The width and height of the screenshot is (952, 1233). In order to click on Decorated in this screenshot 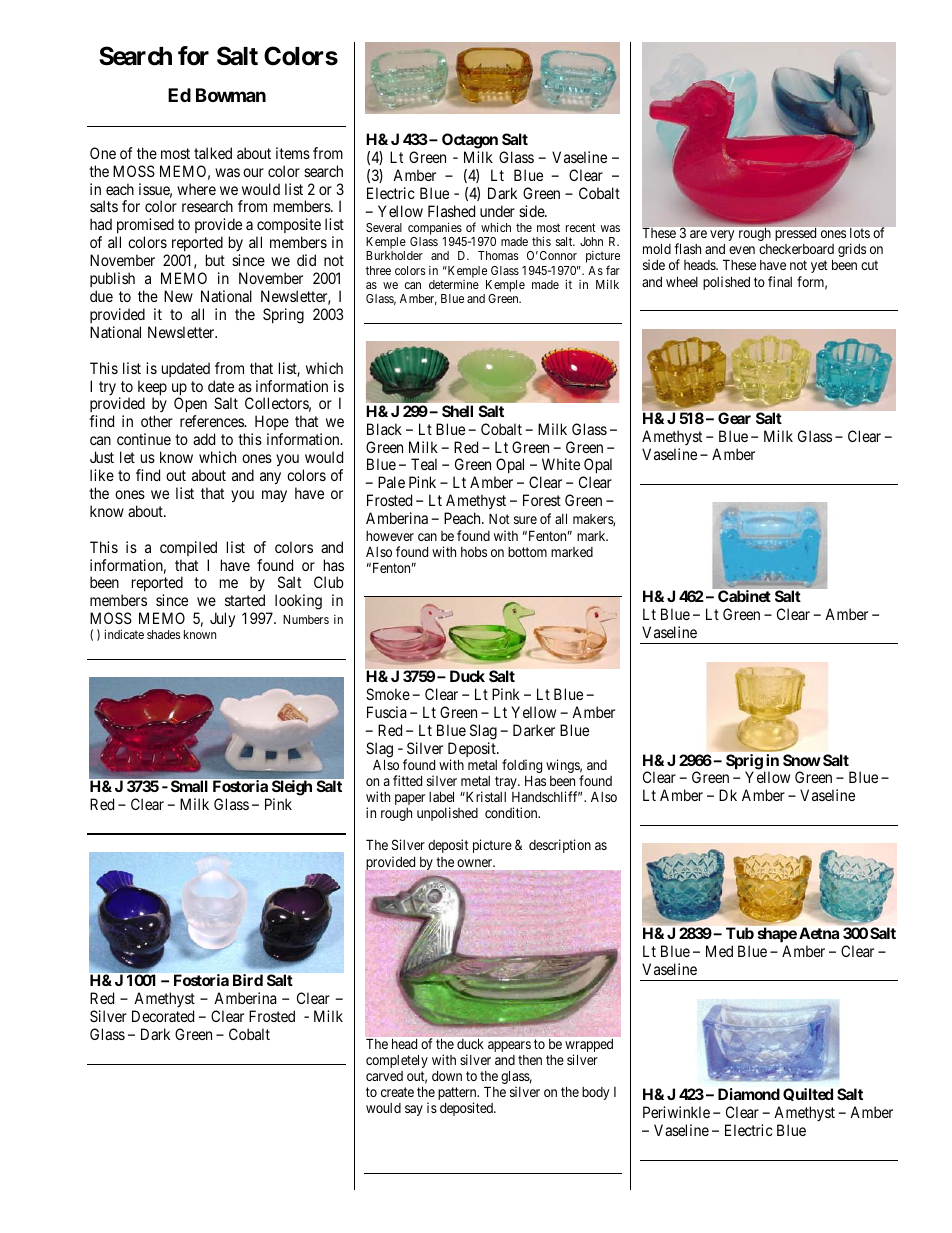, I will do `click(163, 1016)`.
